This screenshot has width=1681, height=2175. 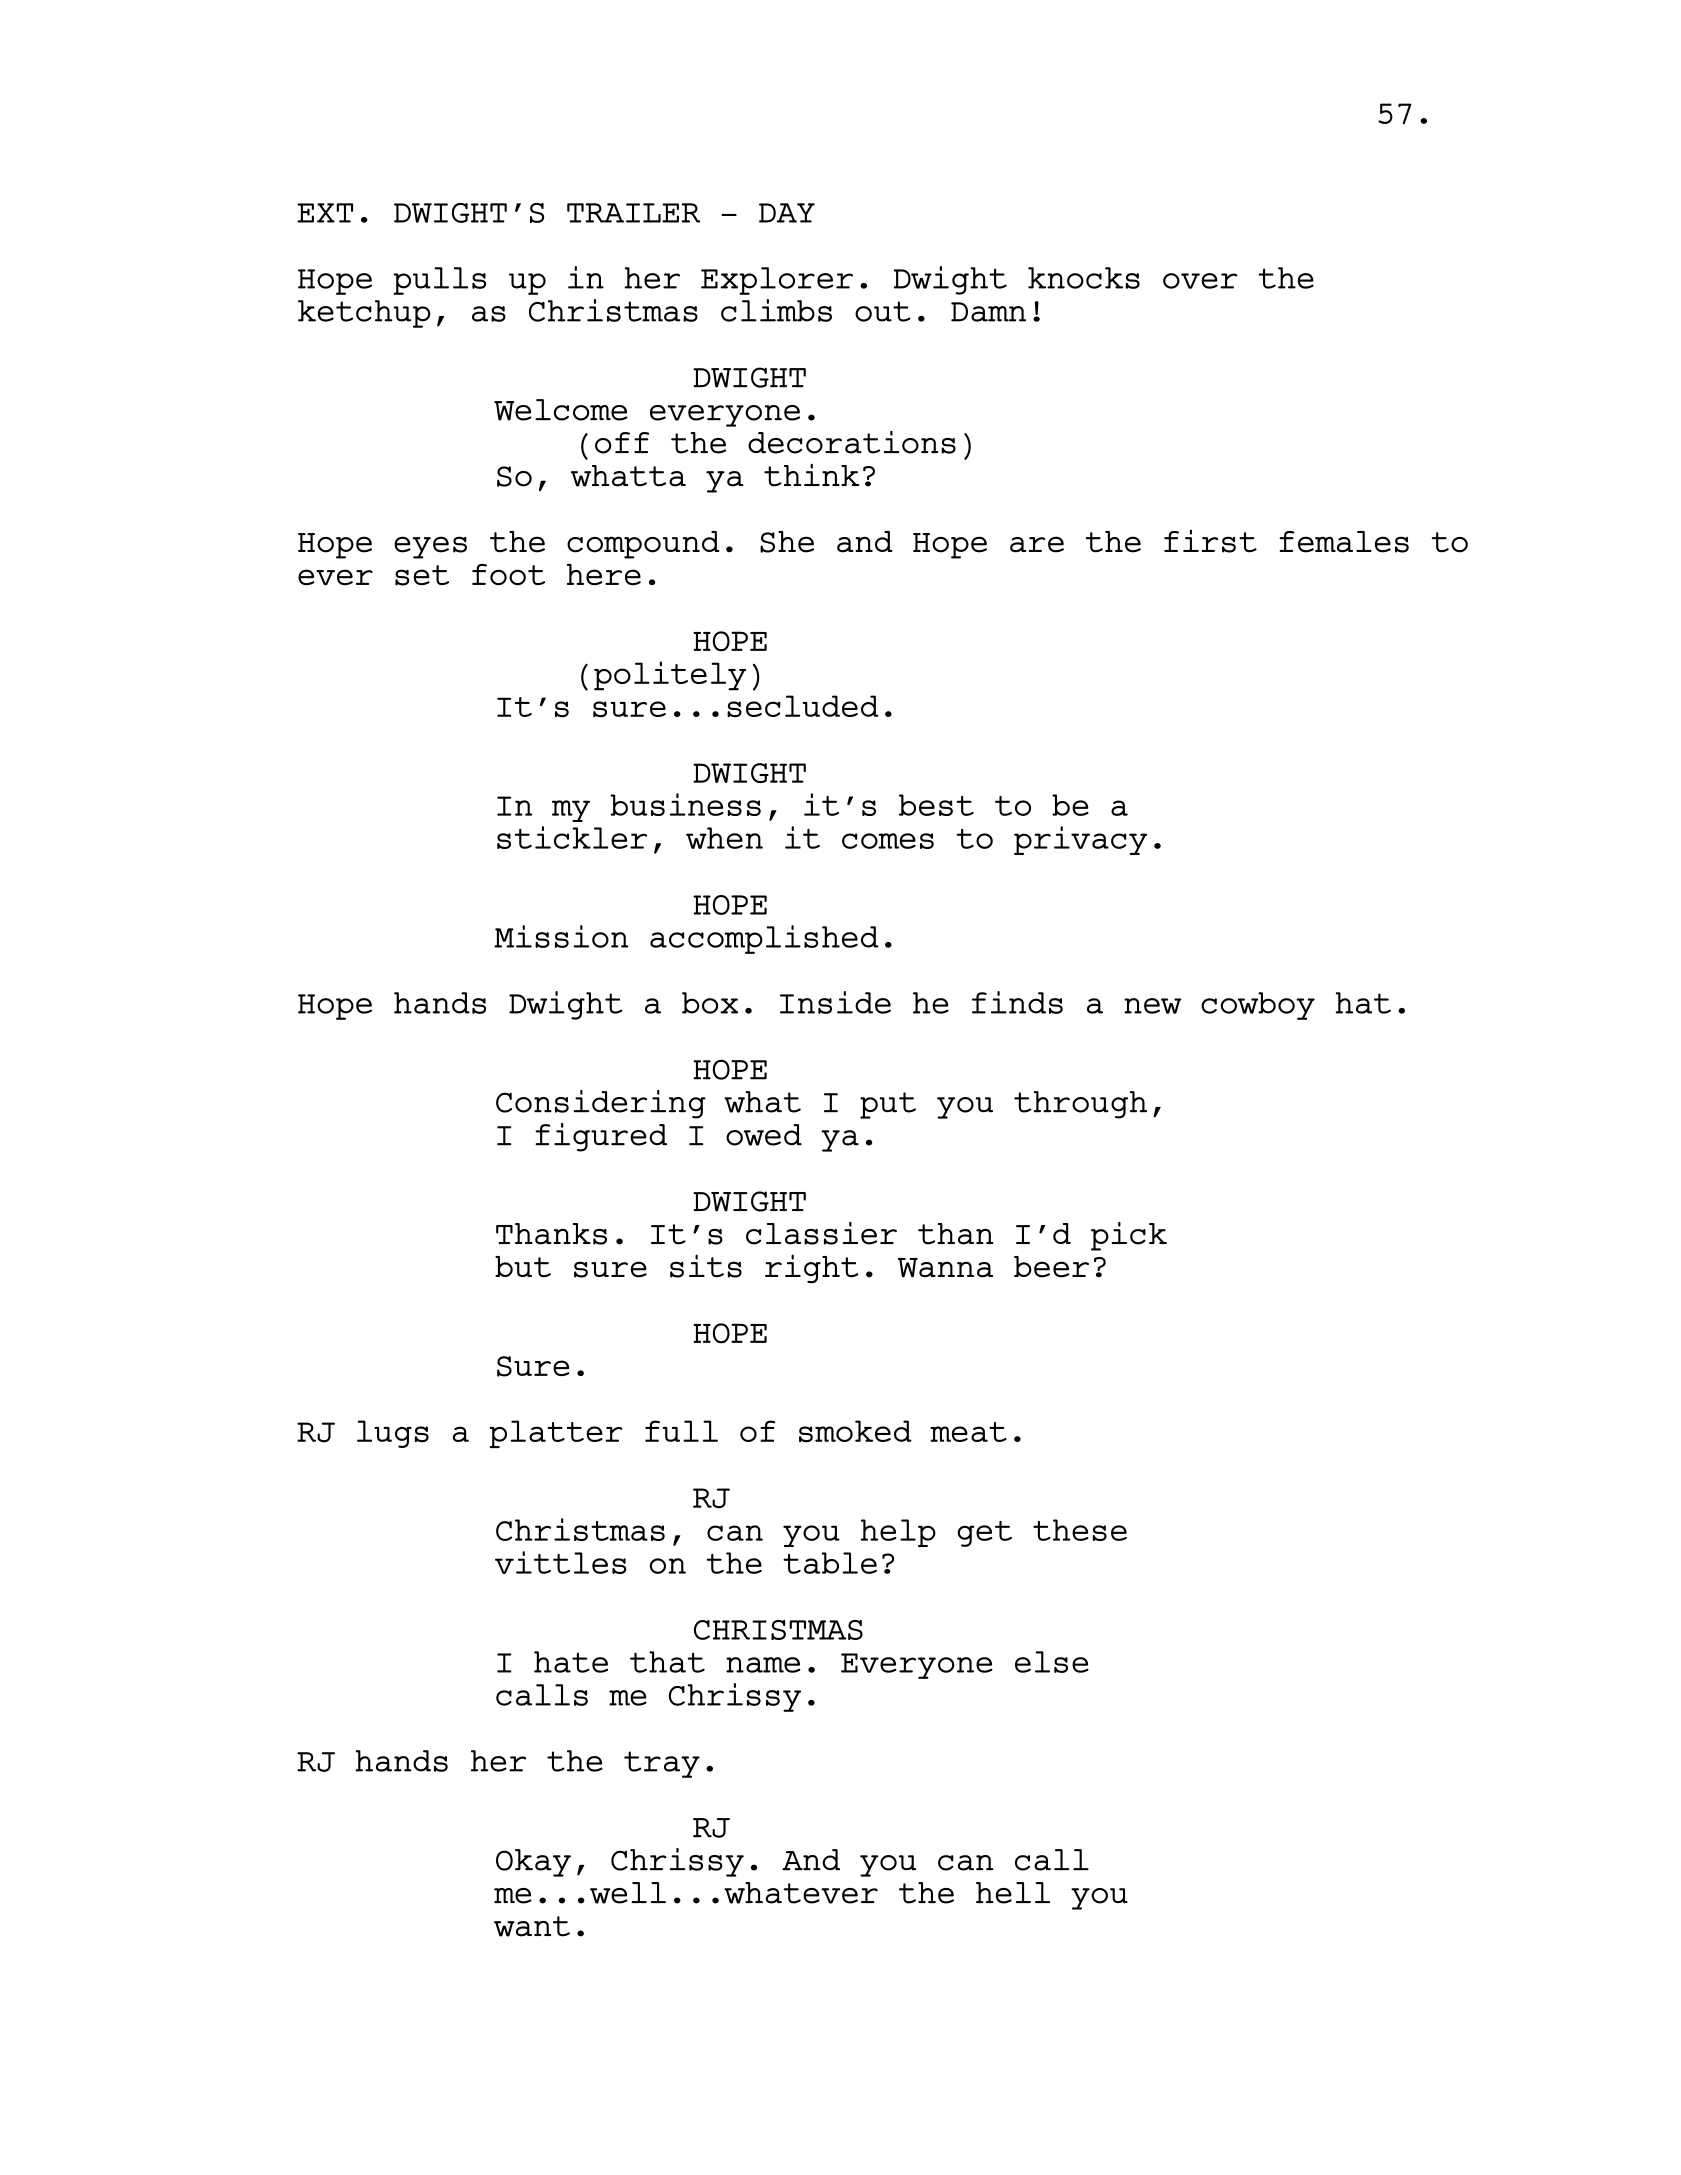 What do you see at coordinates (1258, 1006) in the screenshot?
I see `cowboy` at bounding box center [1258, 1006].
